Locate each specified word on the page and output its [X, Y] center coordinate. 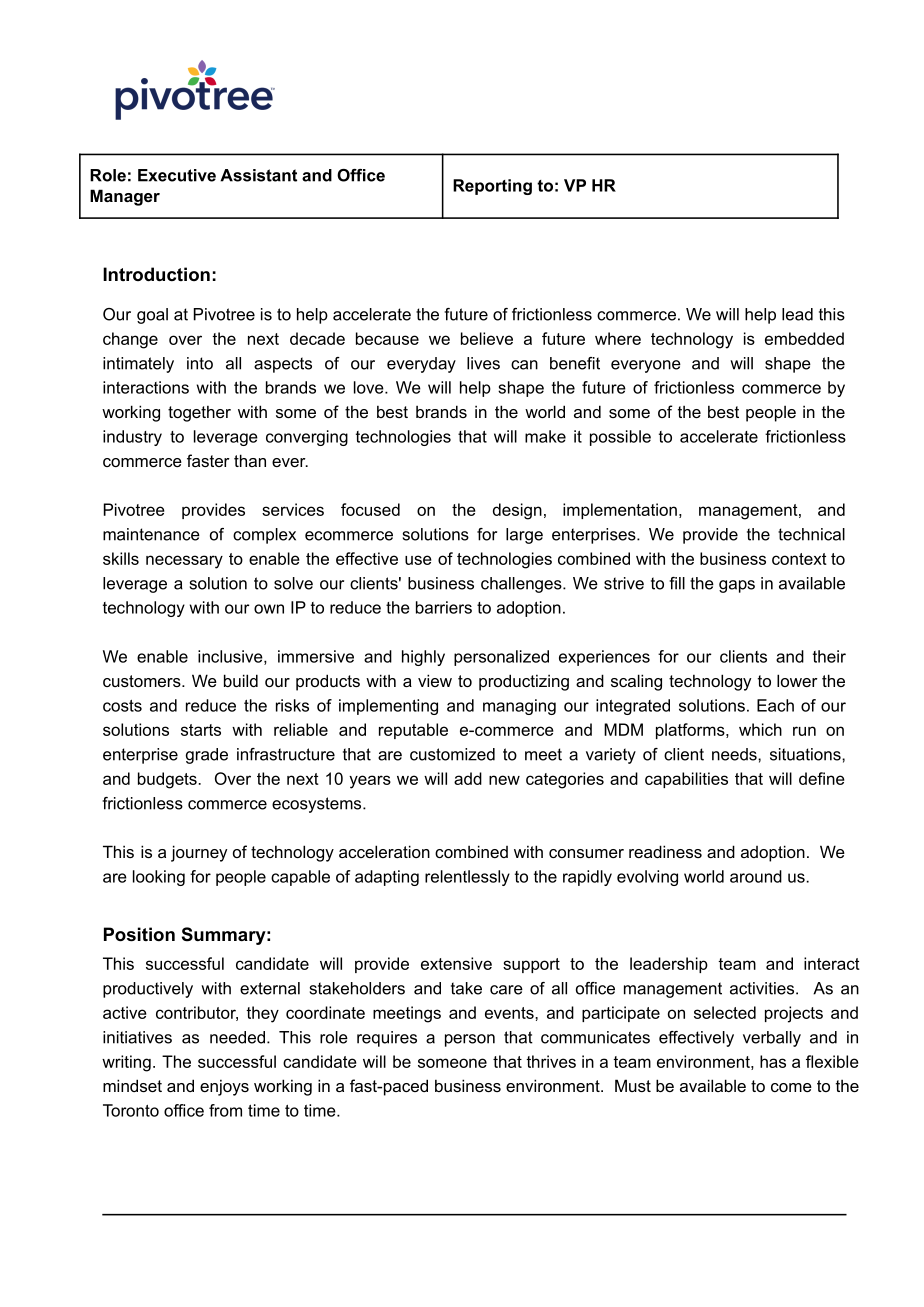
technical [811, 534]
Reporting [492, 187]
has [773, 1061]
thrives [551, 1061]
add [468, 778]
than [250, 460]
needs [735, 754]
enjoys [224, 1087]
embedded [804, 338]
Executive [177, 175]
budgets [168, 780]
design [517, 511]
